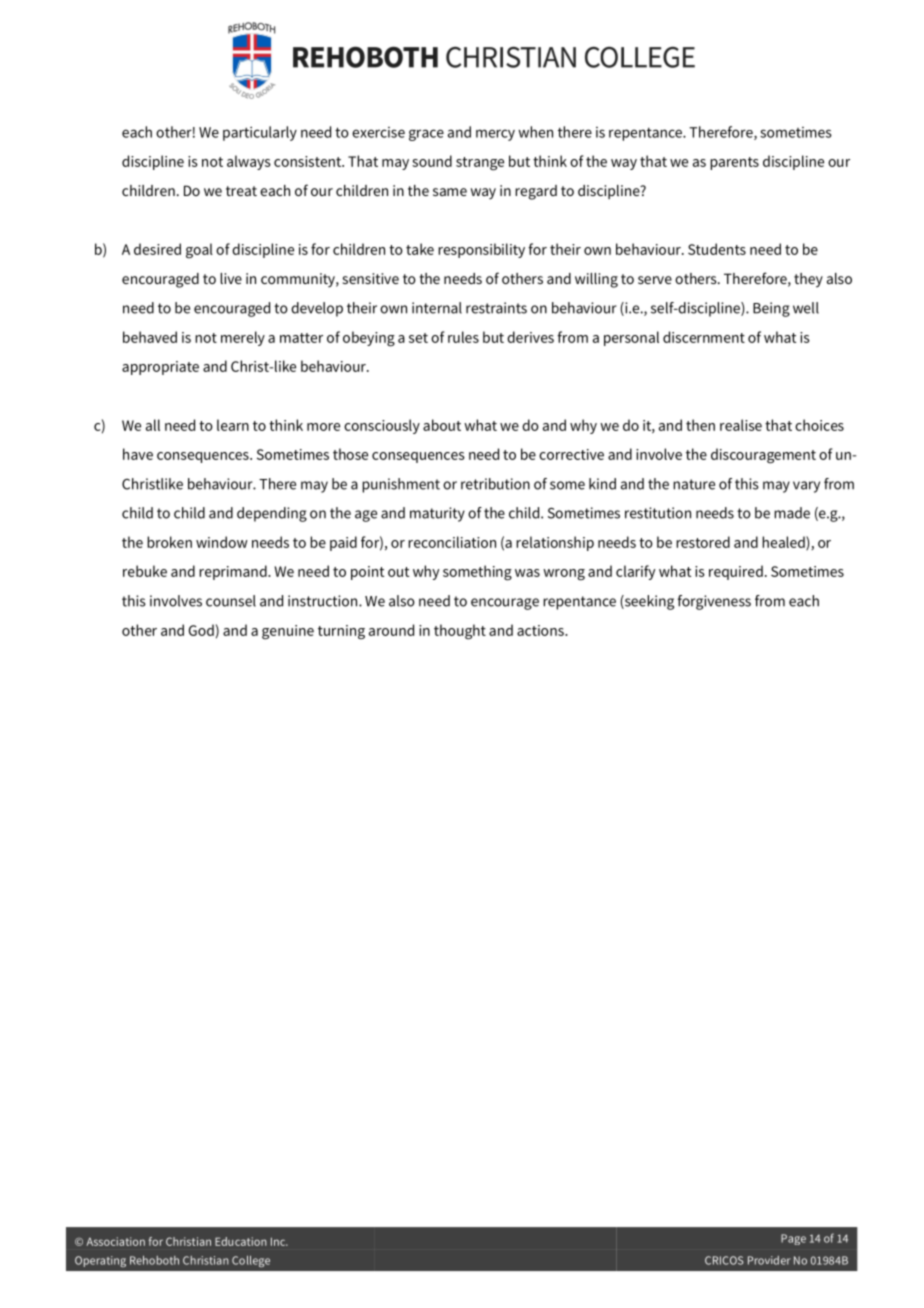 The width and height of the screenshot is (924, 1308). What do you see at coordinates (480, 164) in the screenshot?
I see `strange` at bounding box center [480, 164].
